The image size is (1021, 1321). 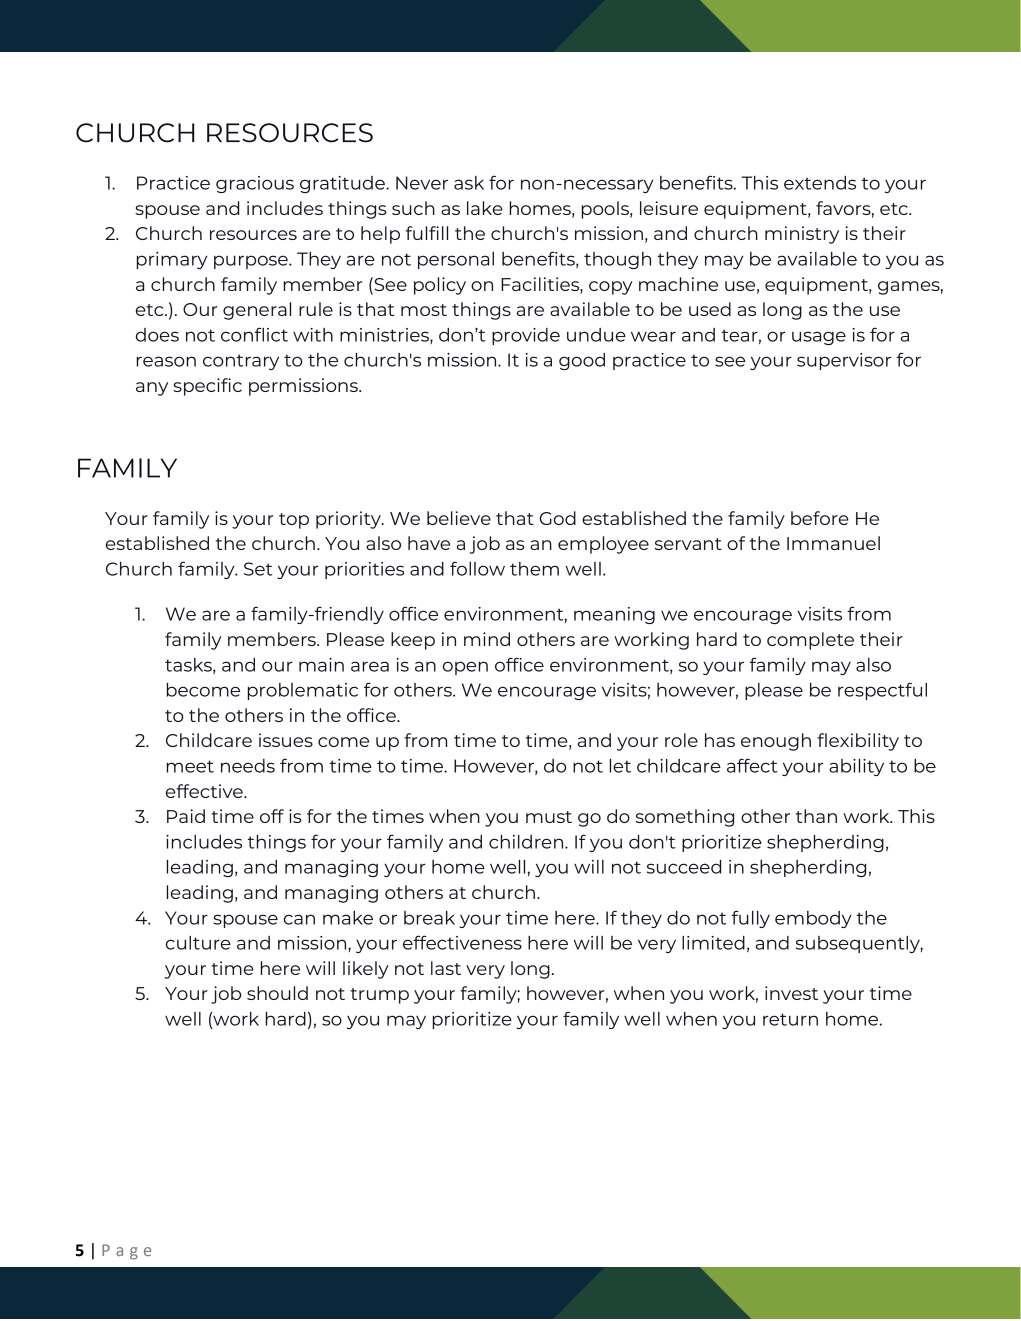 What do you see at coordinates (255, 184) in the image?
I see `gracious` at bounding box center [255, 184].
